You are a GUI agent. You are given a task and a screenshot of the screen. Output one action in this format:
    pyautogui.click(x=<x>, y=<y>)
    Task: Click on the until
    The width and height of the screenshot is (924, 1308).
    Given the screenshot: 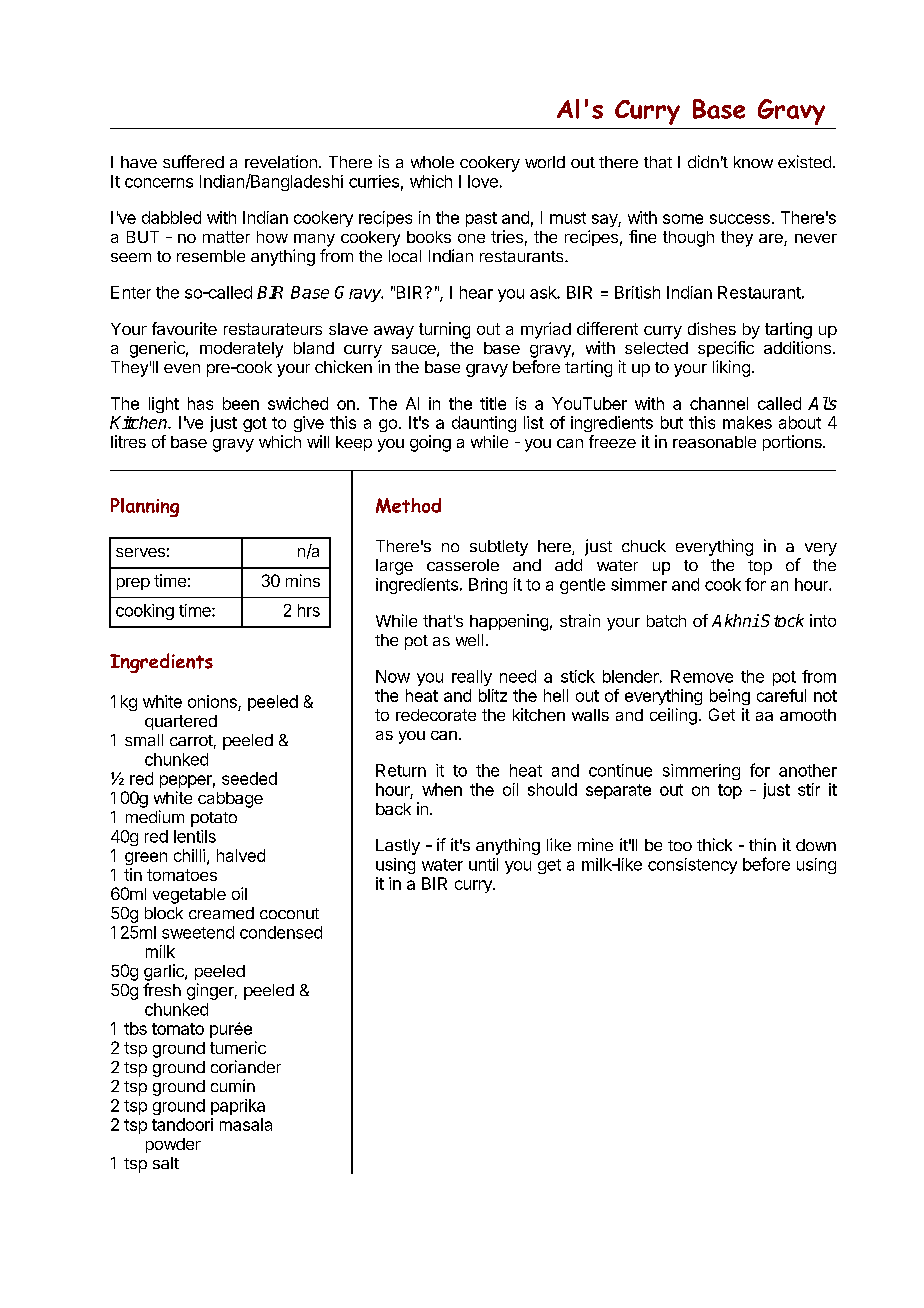 What is the action you would take?
    pyautogui.click(x=483, y=864)
